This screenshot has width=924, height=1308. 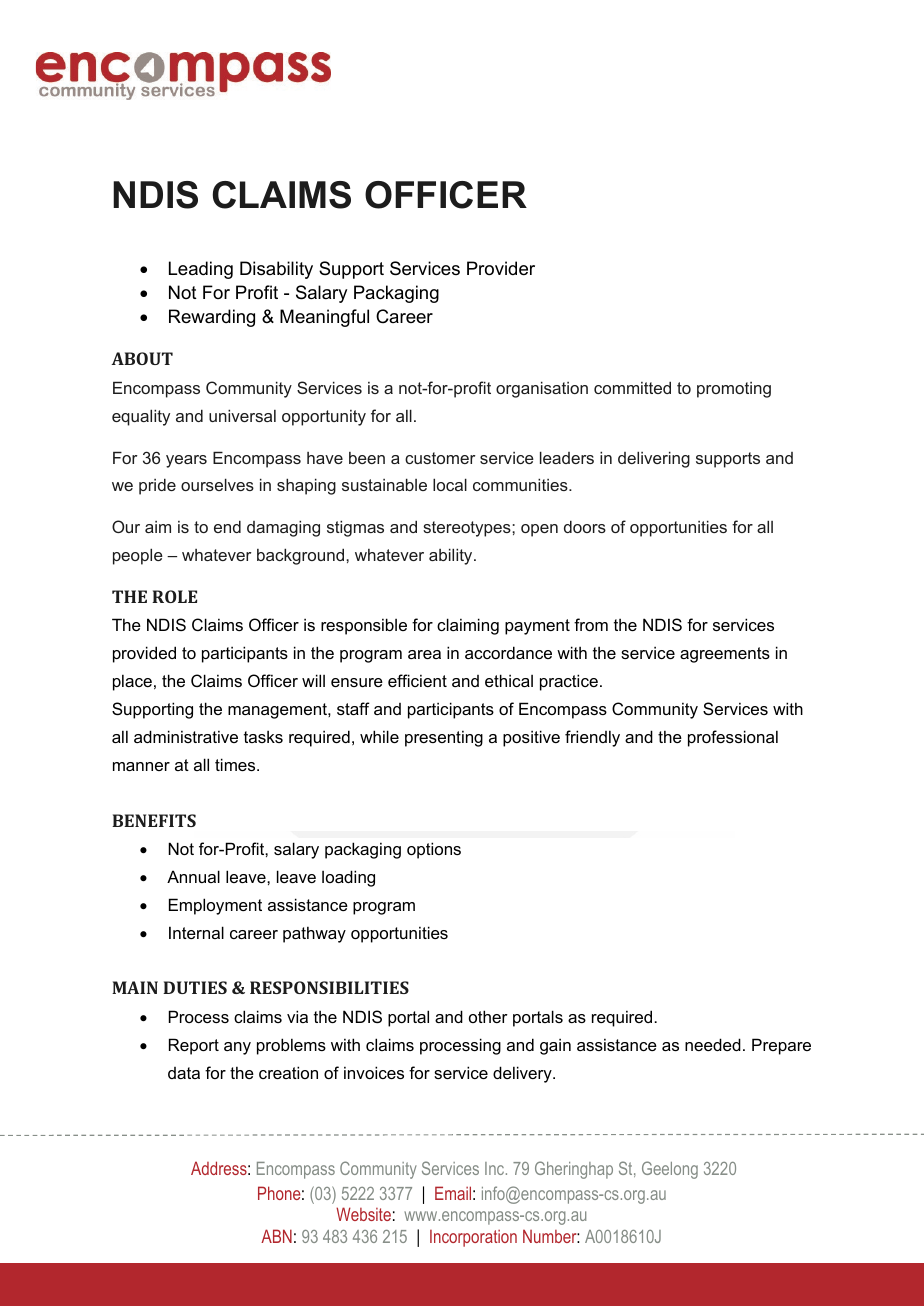 I want to click on promoting, so click(x=734, y=390).
